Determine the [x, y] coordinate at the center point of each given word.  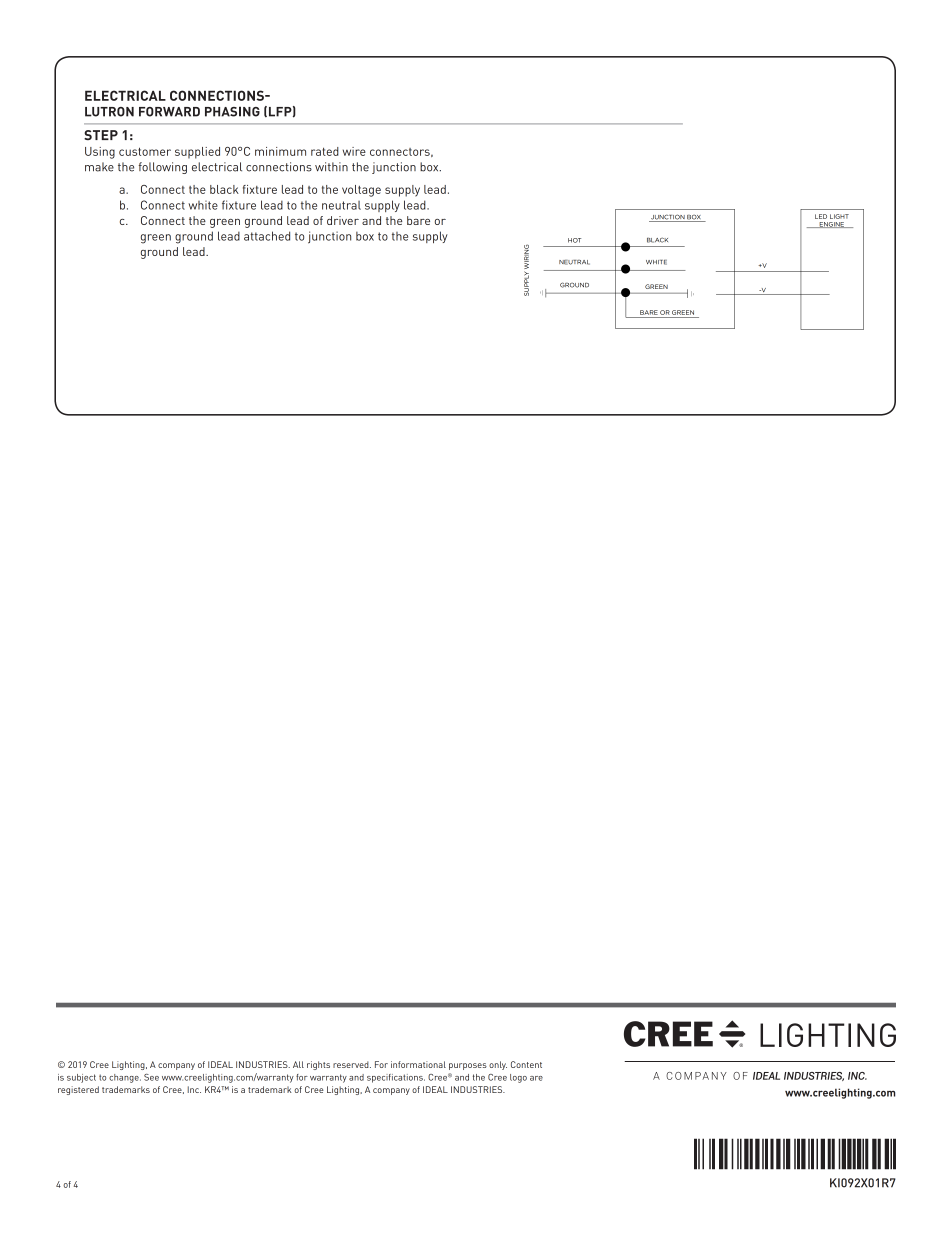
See [151, 1077]
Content [526, 1064]
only [498, 1065]
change [125, 1078]
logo [518, 1078]
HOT [574, 240]
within [331, 166]
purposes [468, 1066]
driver [343, 220]
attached [267, 236]
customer [145, 151]
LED [821, 216]
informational [418, 1064]
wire [354, 151]
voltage [361, 191]
